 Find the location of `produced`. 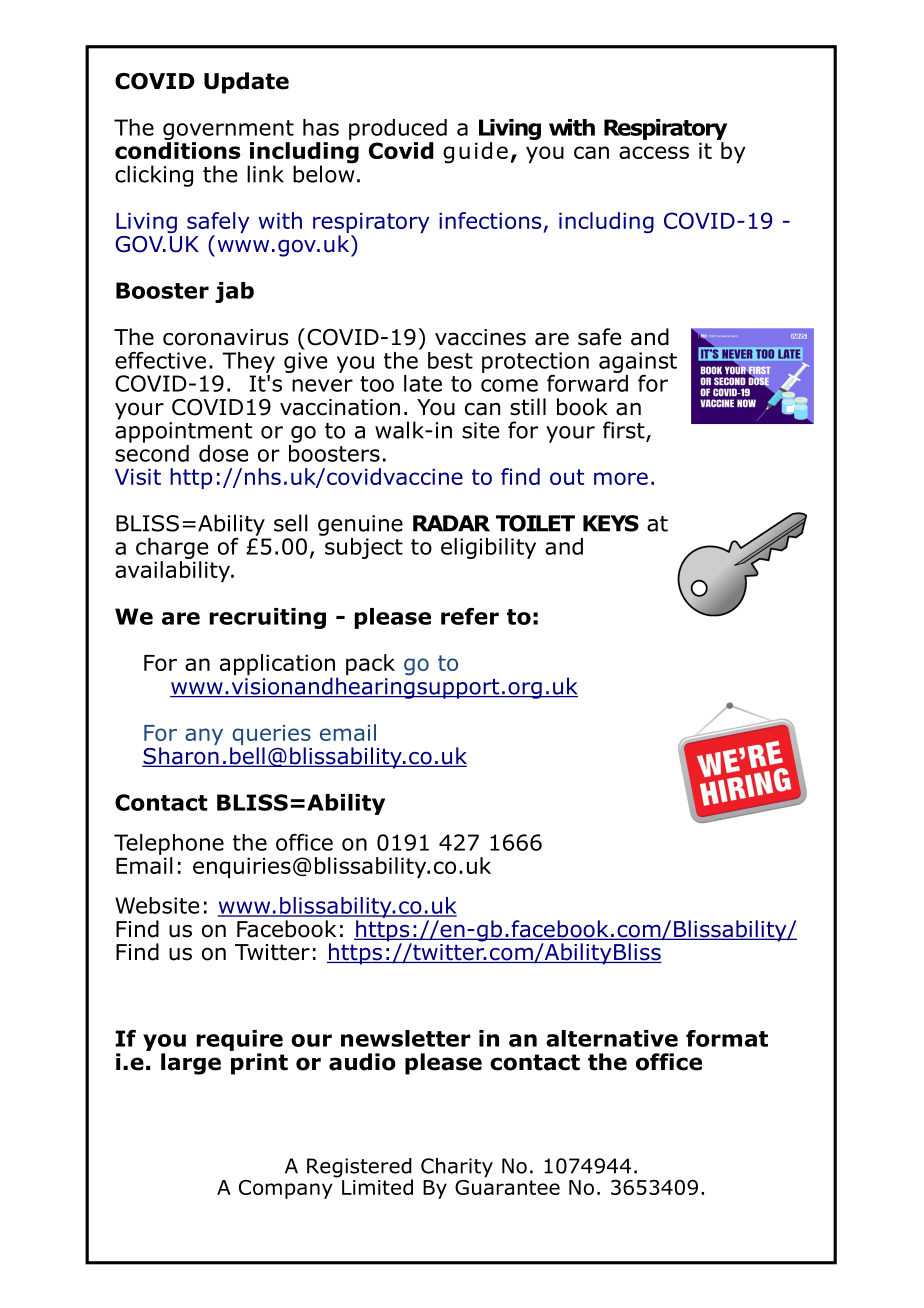

produced is located at coordinates (398, 129).
